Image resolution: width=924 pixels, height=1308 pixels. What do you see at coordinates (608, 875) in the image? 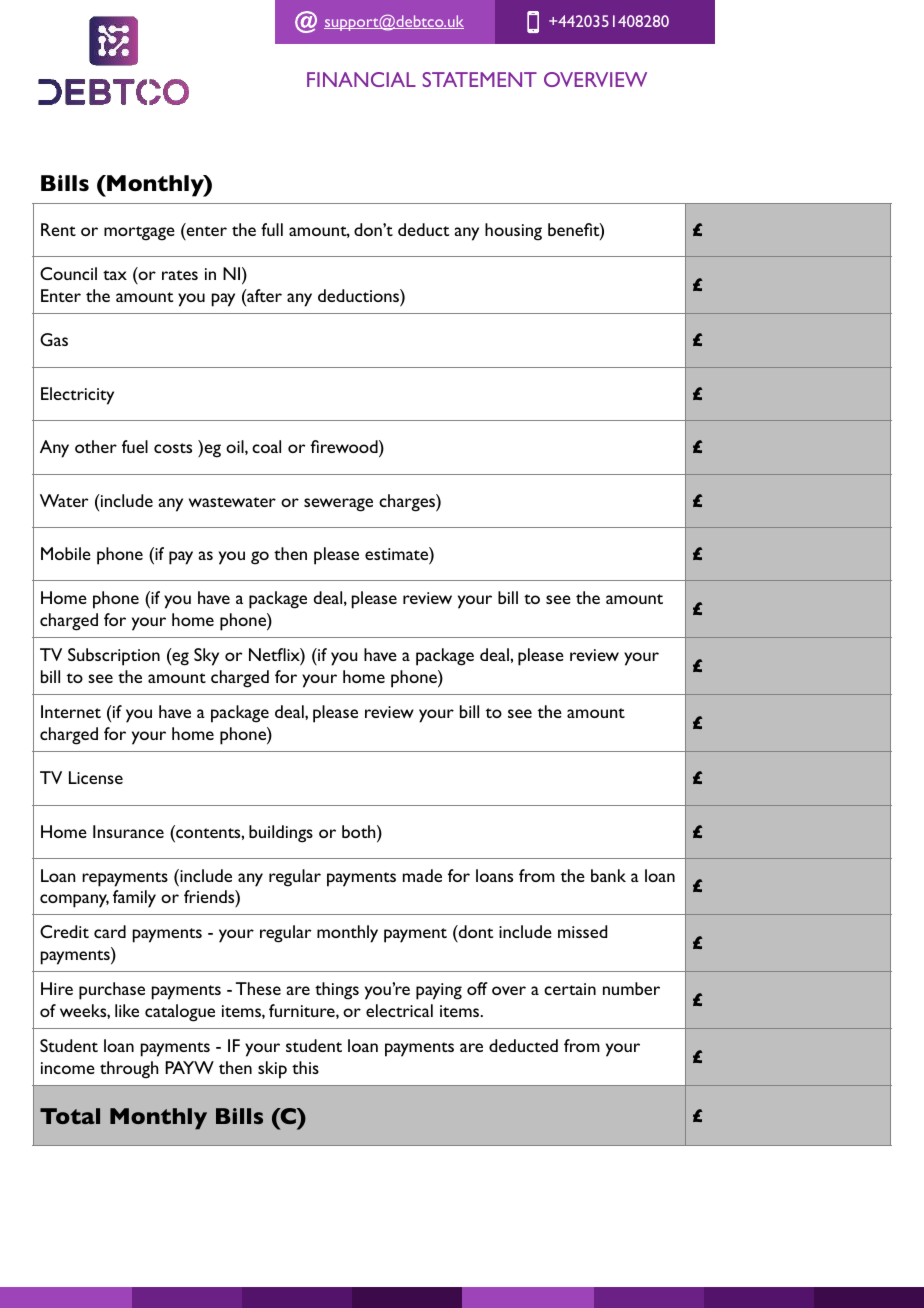
I see `bank` at bounding box center [608, 875].
